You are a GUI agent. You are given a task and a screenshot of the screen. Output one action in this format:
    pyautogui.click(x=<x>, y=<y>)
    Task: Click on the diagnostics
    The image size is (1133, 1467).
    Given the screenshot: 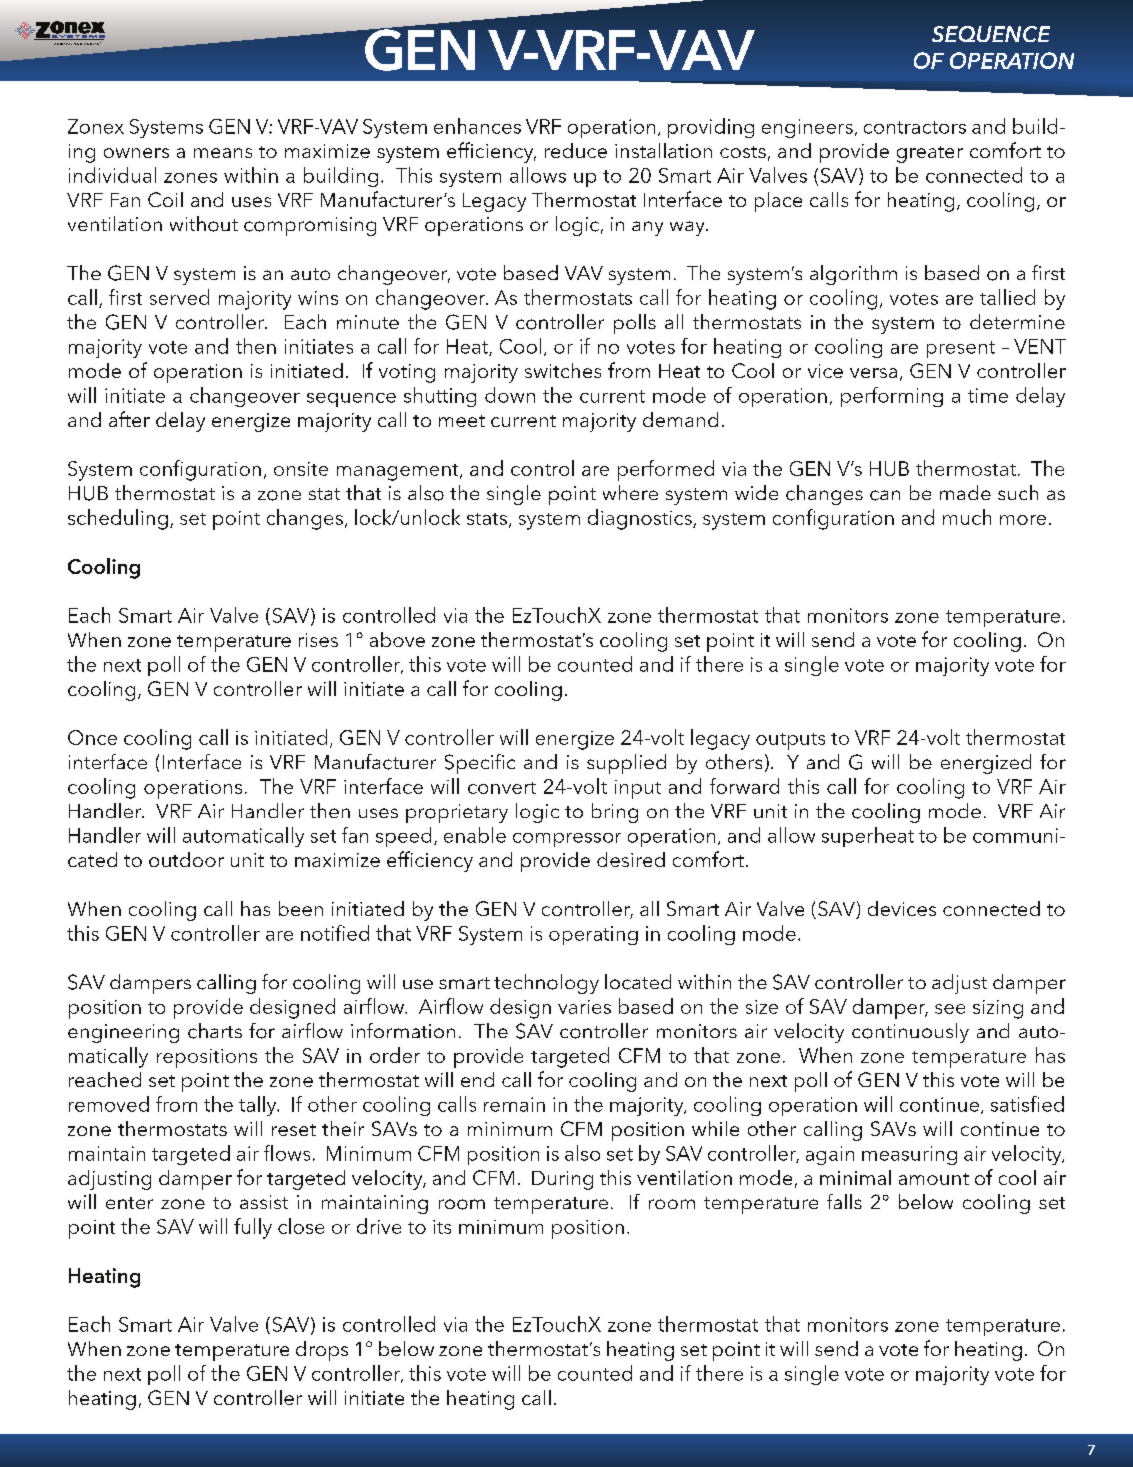 What is the action you would take?
    pyautogui.click(x=641, y=519)
